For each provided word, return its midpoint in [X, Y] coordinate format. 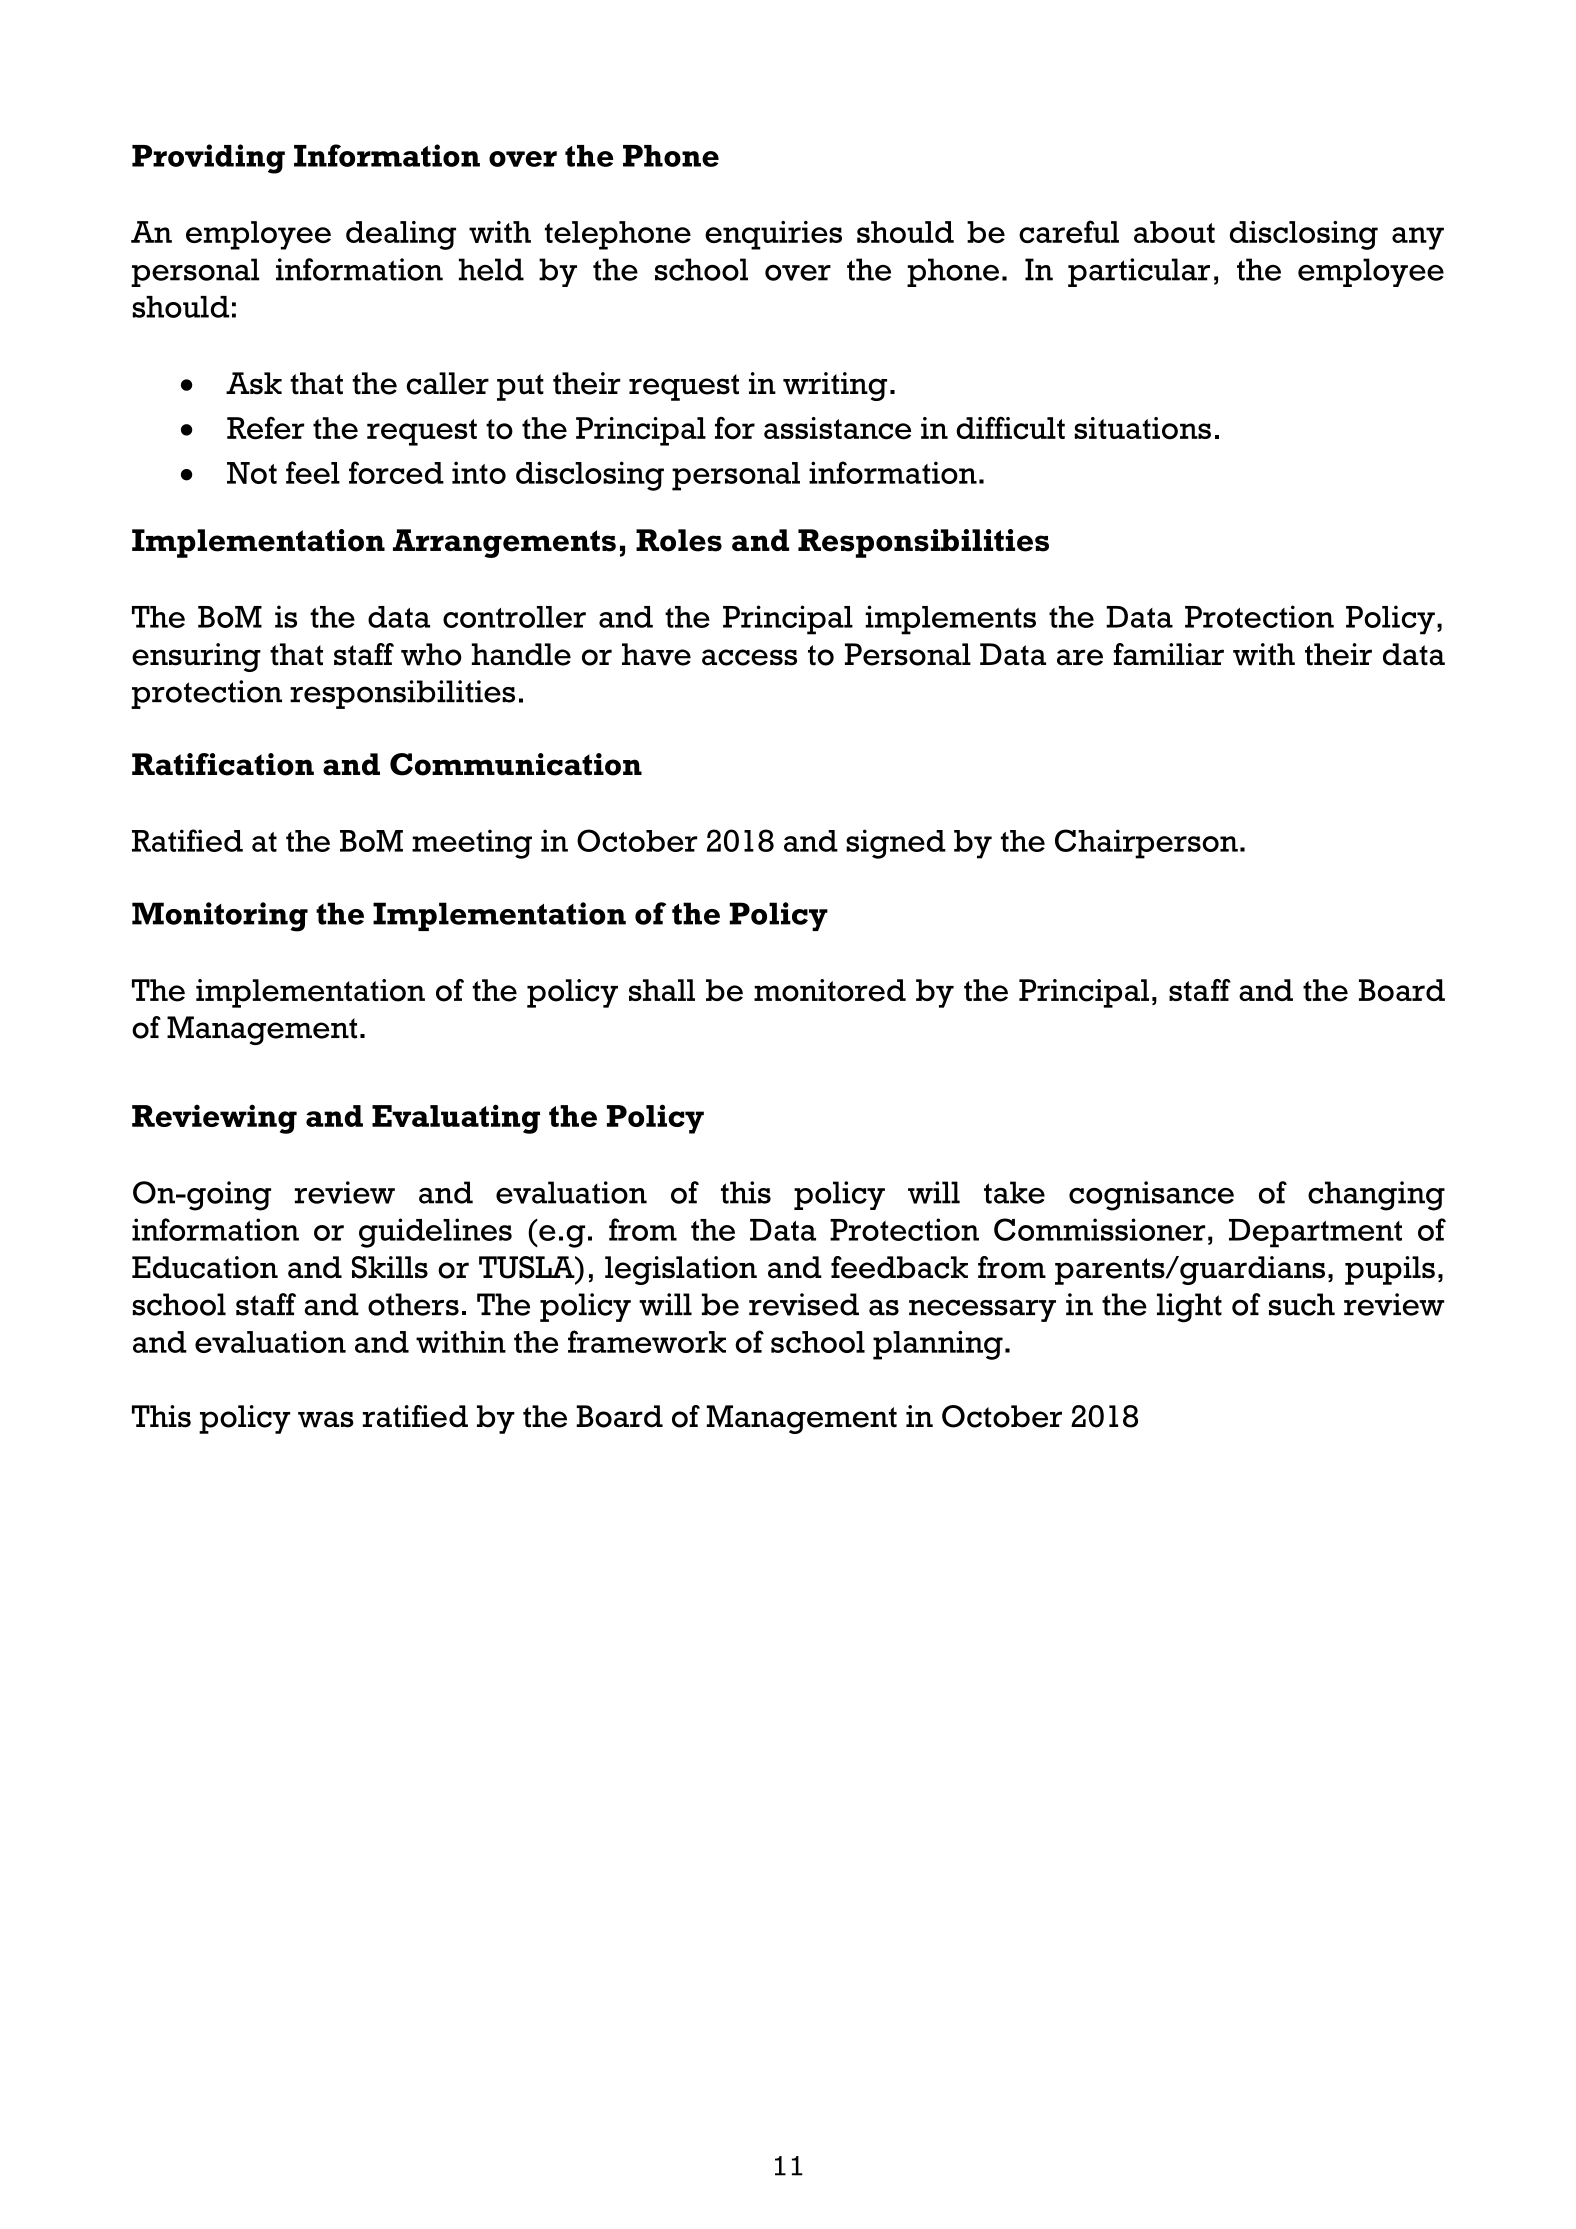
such [1302, 1304]
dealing [401, 235]
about [1174, 232]
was [326, 1419]
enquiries [773, 235]
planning [938, 1345]
